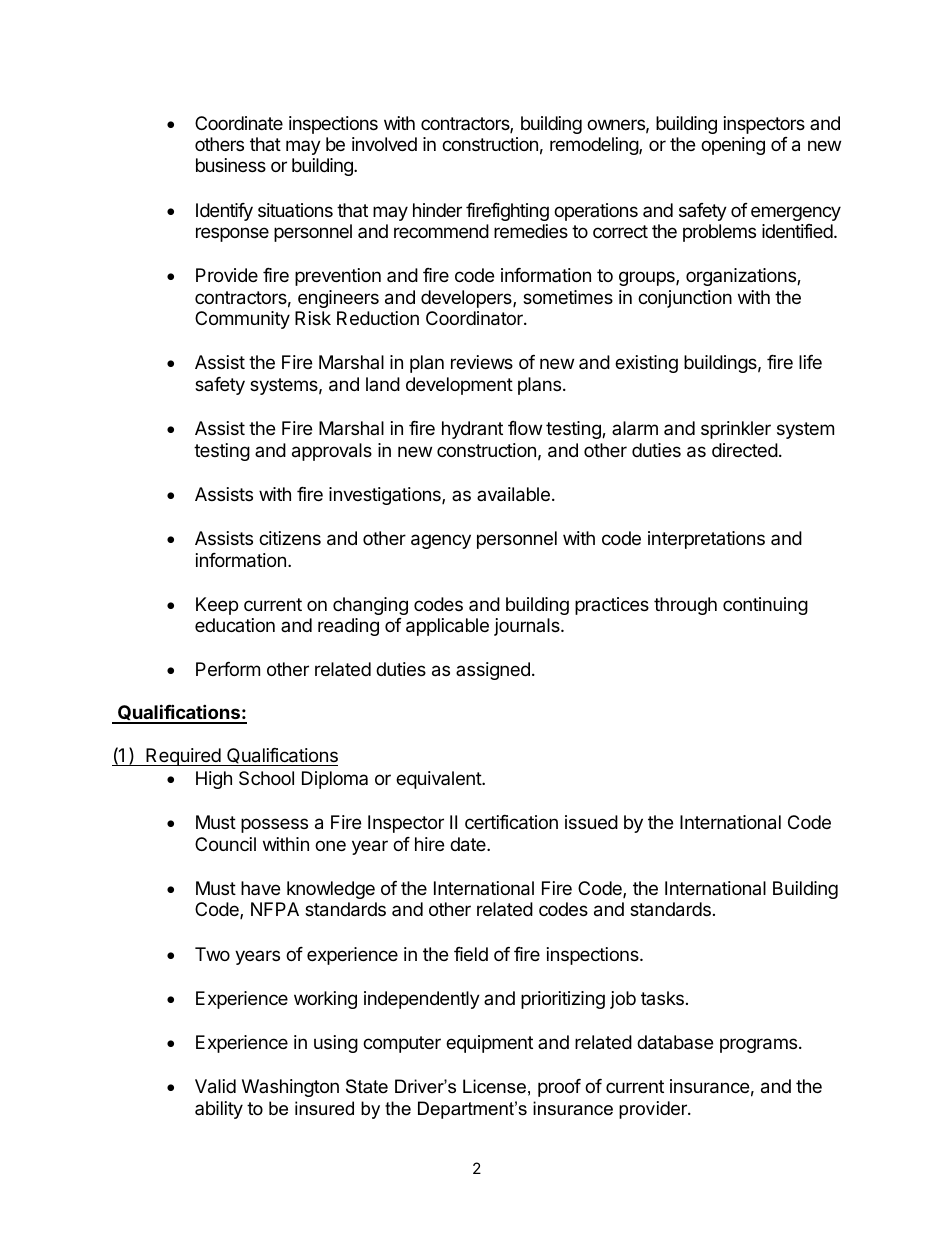 The width and height of the screenshot is (952, 1234). Describe the element at coordinates (482, 362) in the screenshot. I see `reviews` at that location.
